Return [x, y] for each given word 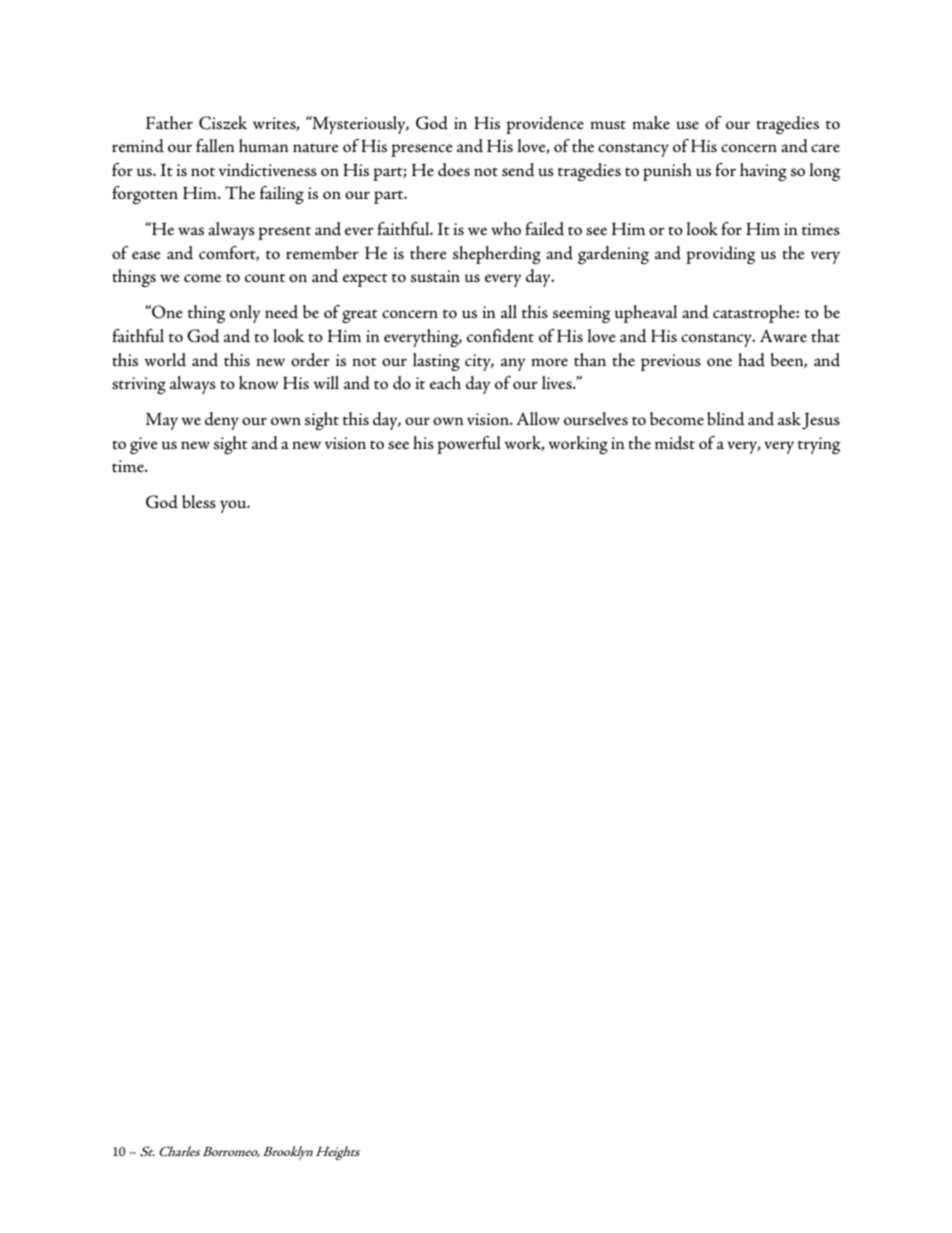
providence [545, 125]
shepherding [497, 255]
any [513, 364]
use [687, 125]
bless [199, 501]
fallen [215, 145]
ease [146, 255]
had [751, 360]
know [259, 382]
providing [721, 255]
